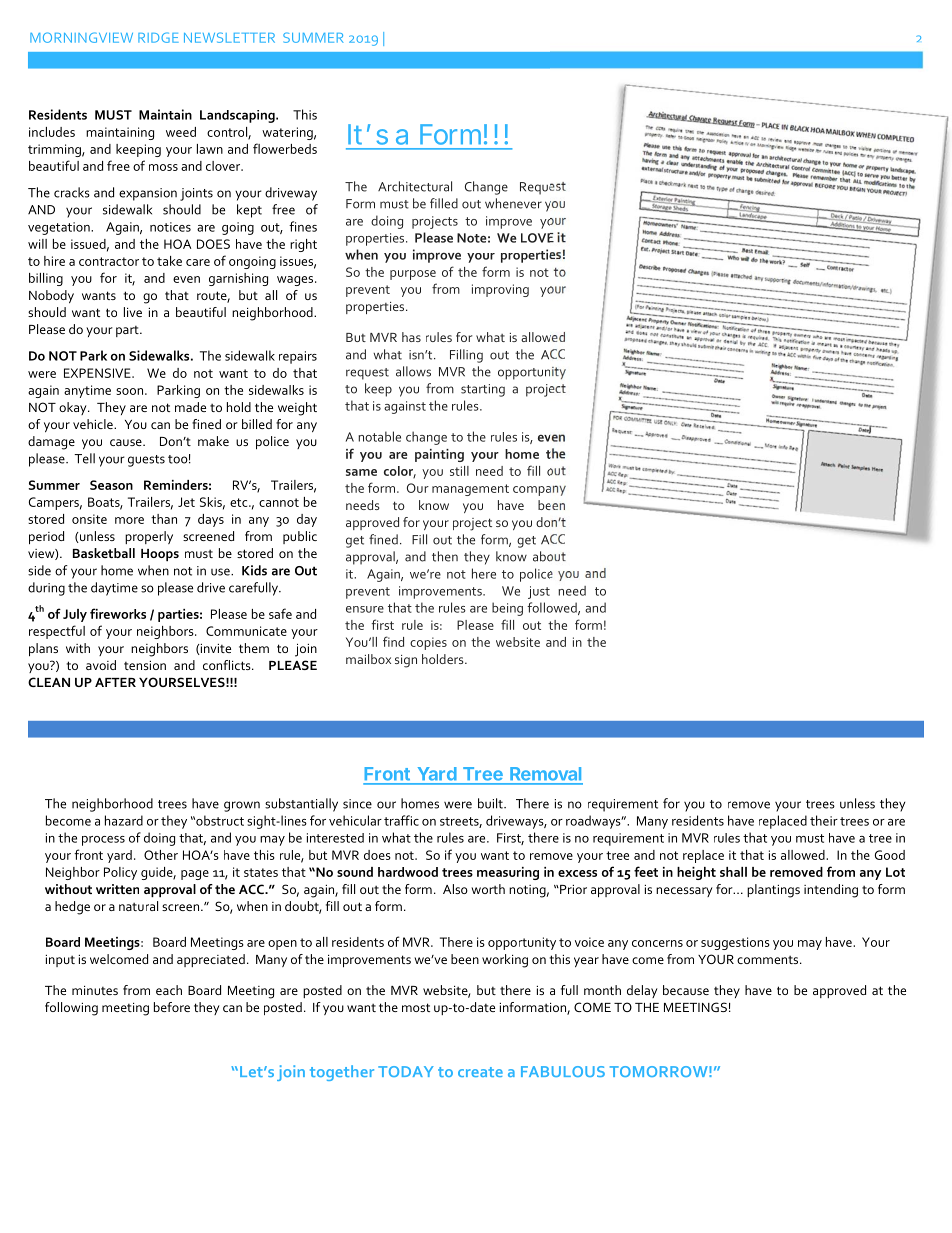 The height and width of the image is (1233, 952). What do you see at coordinates (415, 186) in the image?
I see `Architectural` at bounding box center [415, 186].
